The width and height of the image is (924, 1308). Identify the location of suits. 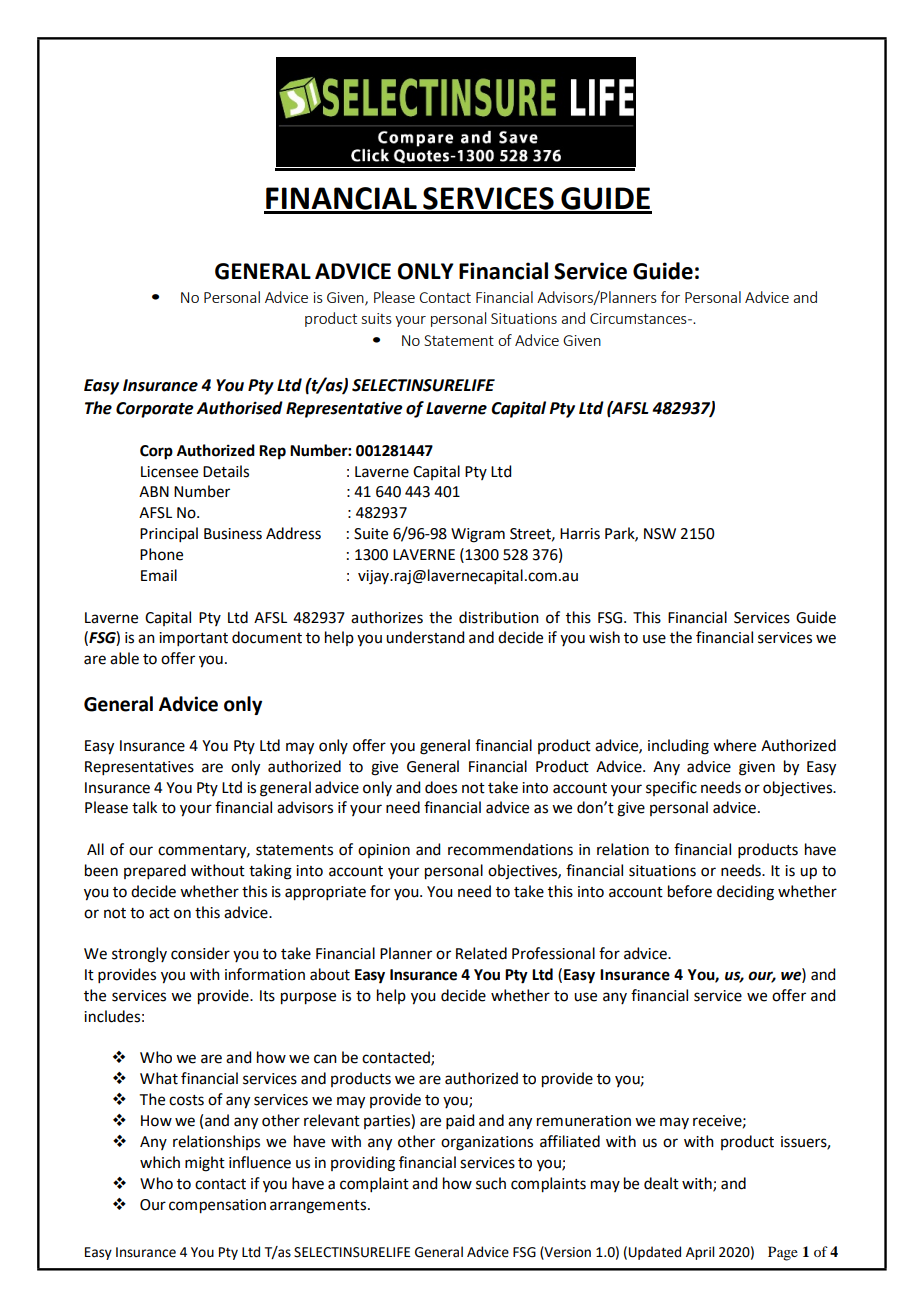
(377, 318).
